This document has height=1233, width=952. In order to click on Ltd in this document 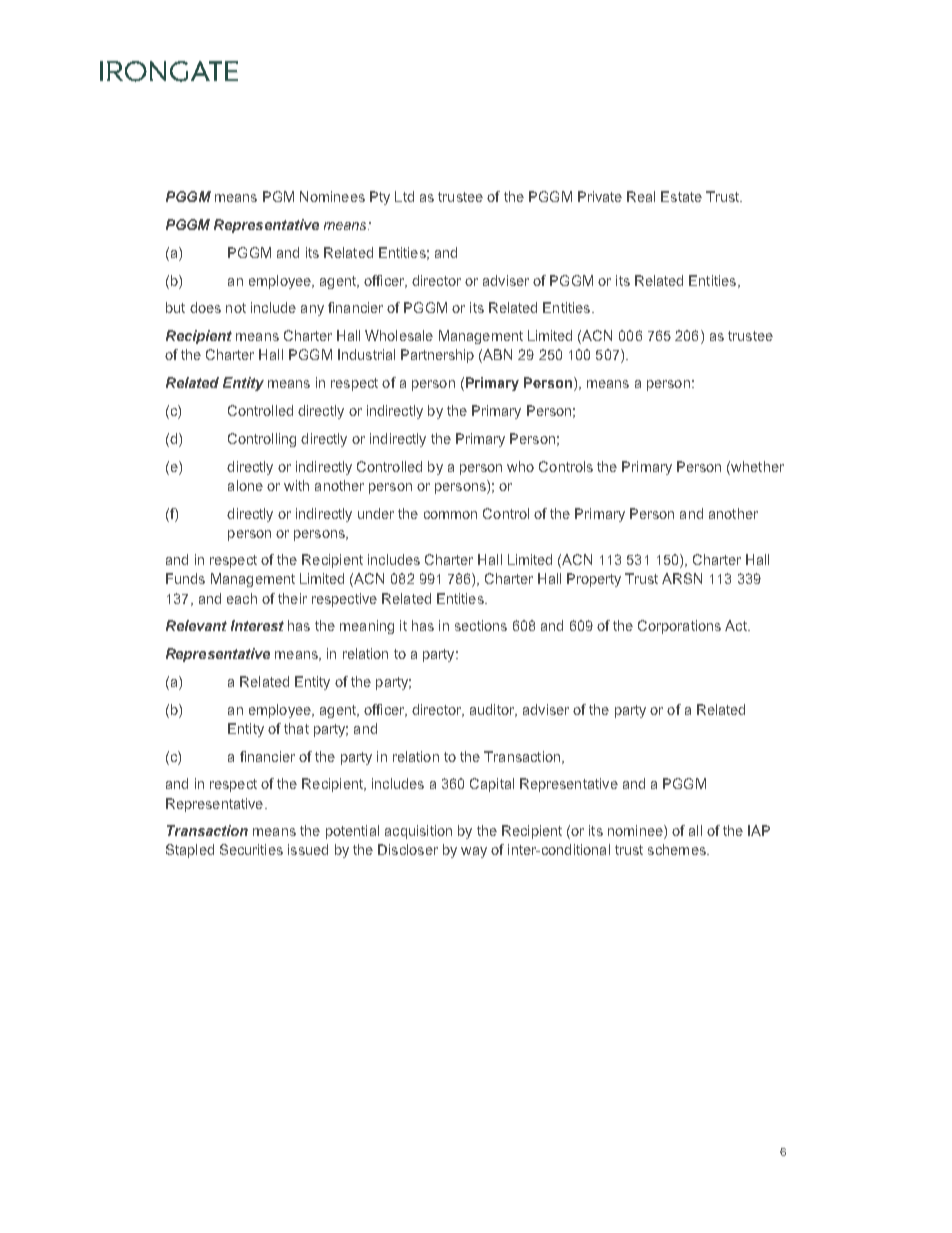, I will do `click(404, 196)`.
